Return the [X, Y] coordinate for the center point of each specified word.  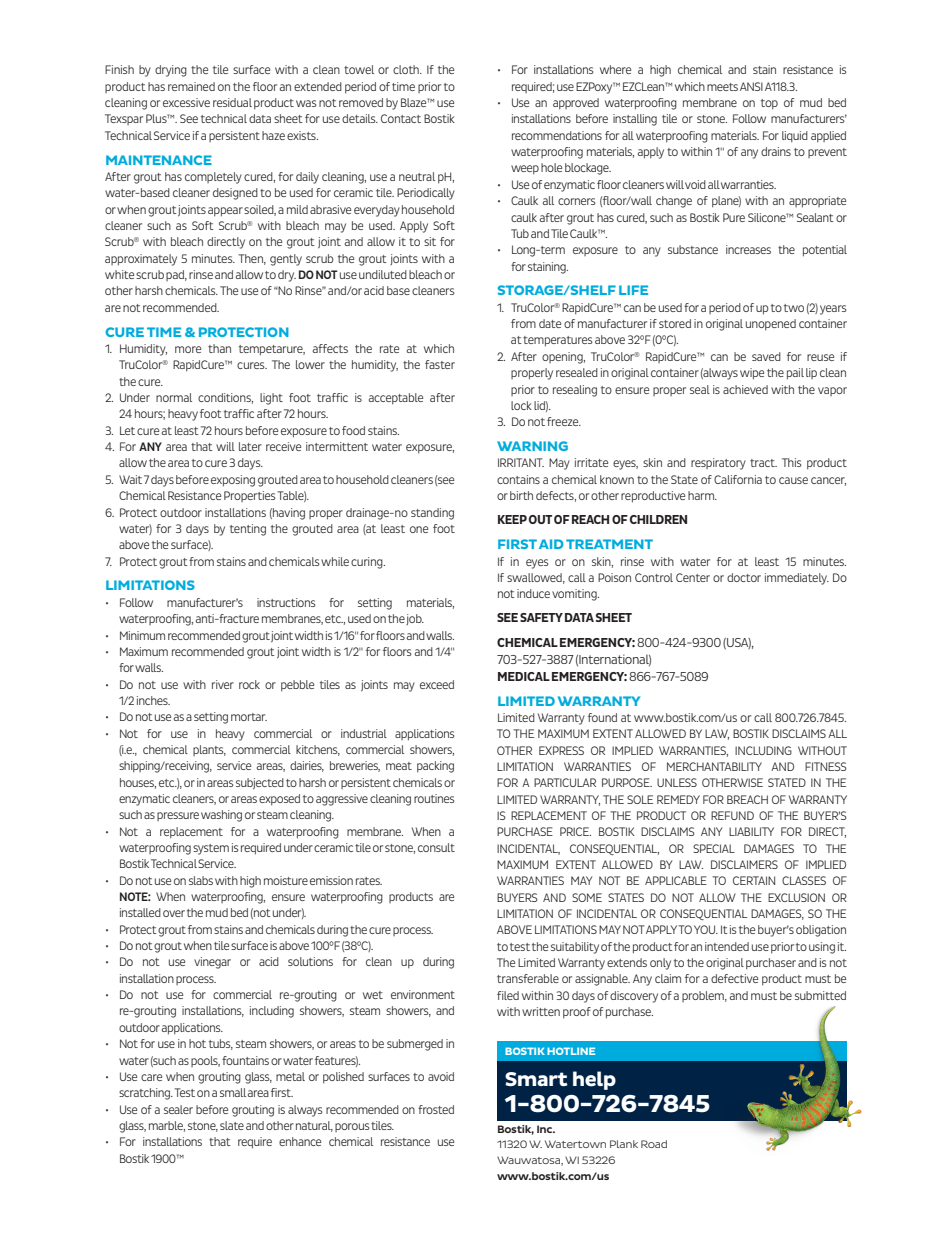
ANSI [751, 86]
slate [232, 1125]
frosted [436, 1109]
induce [533, 593]
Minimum [142, 635]
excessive [186, 102]
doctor [744, 577]
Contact [401, 118]
